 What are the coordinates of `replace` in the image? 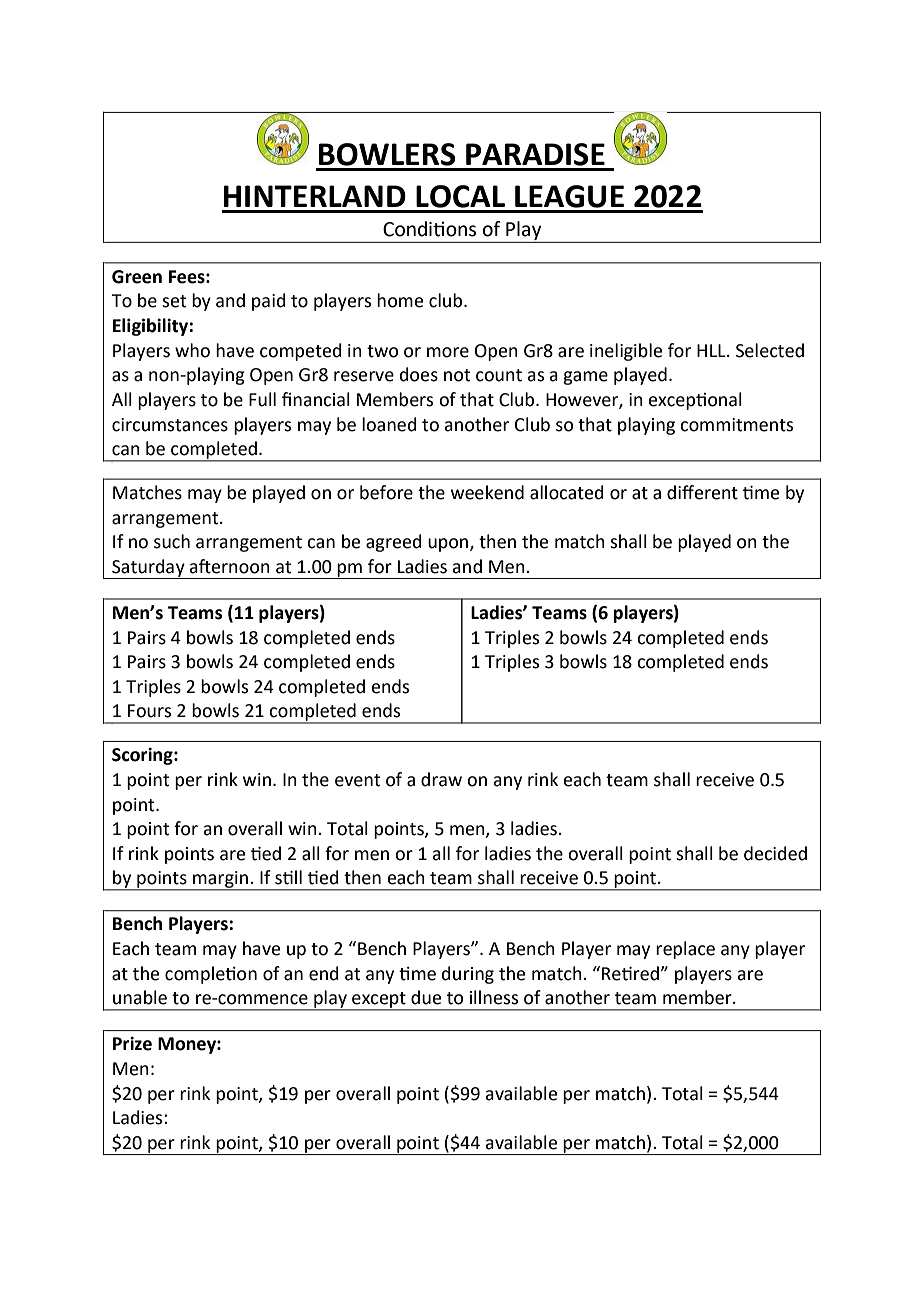 It's located at (685, 950).
